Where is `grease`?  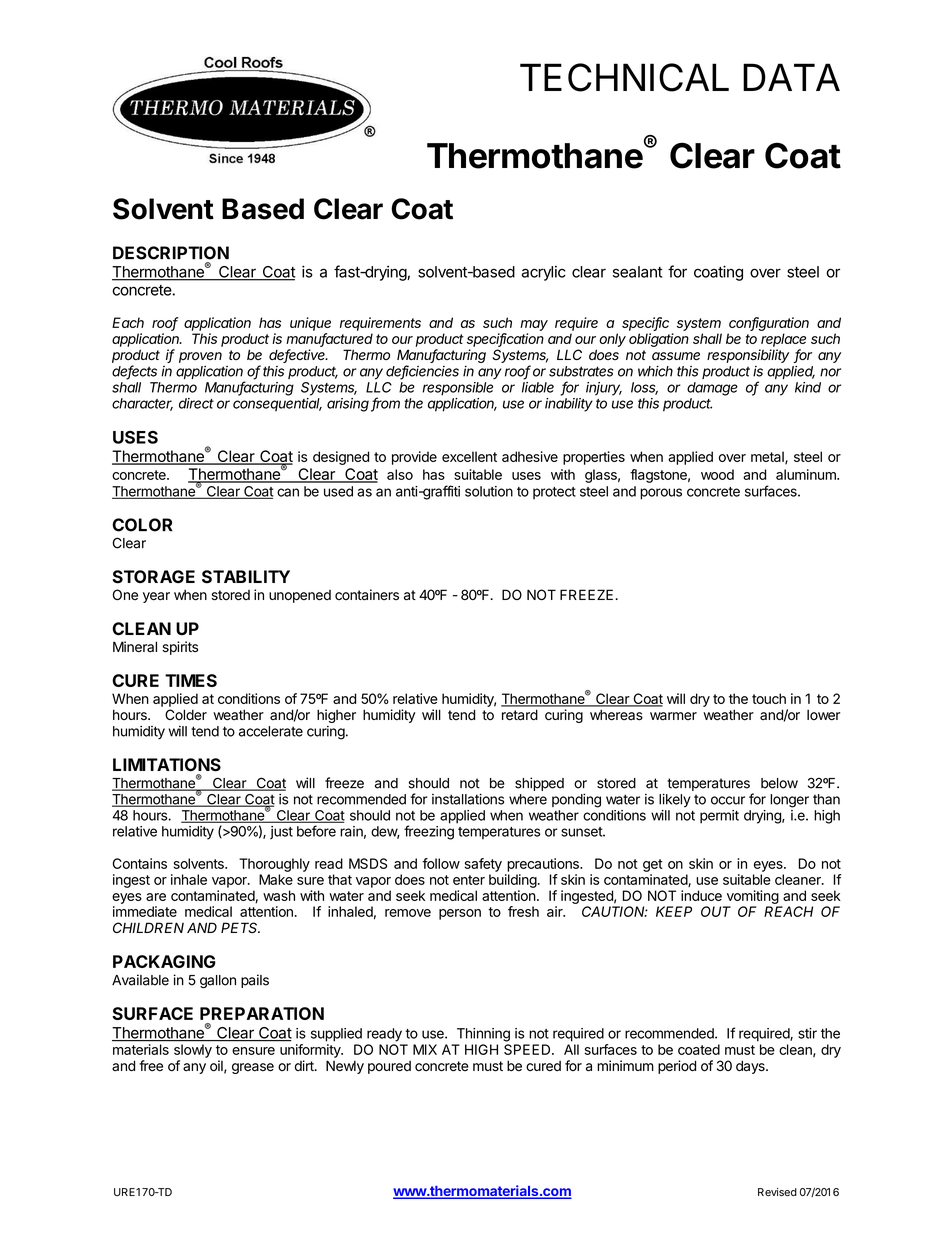
grease is located at coordinates (253, 1068).
